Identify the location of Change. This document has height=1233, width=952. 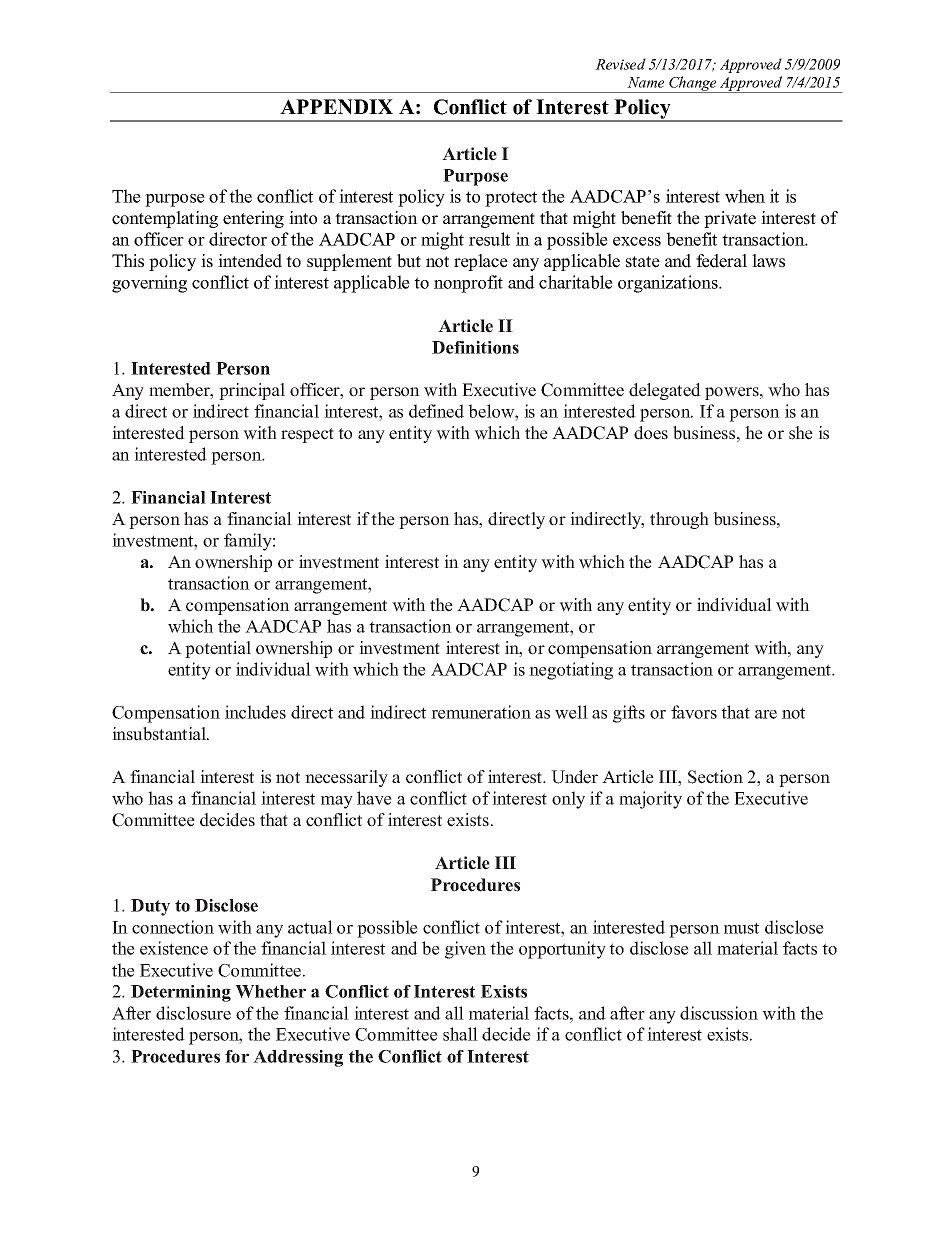
(693, 84).
